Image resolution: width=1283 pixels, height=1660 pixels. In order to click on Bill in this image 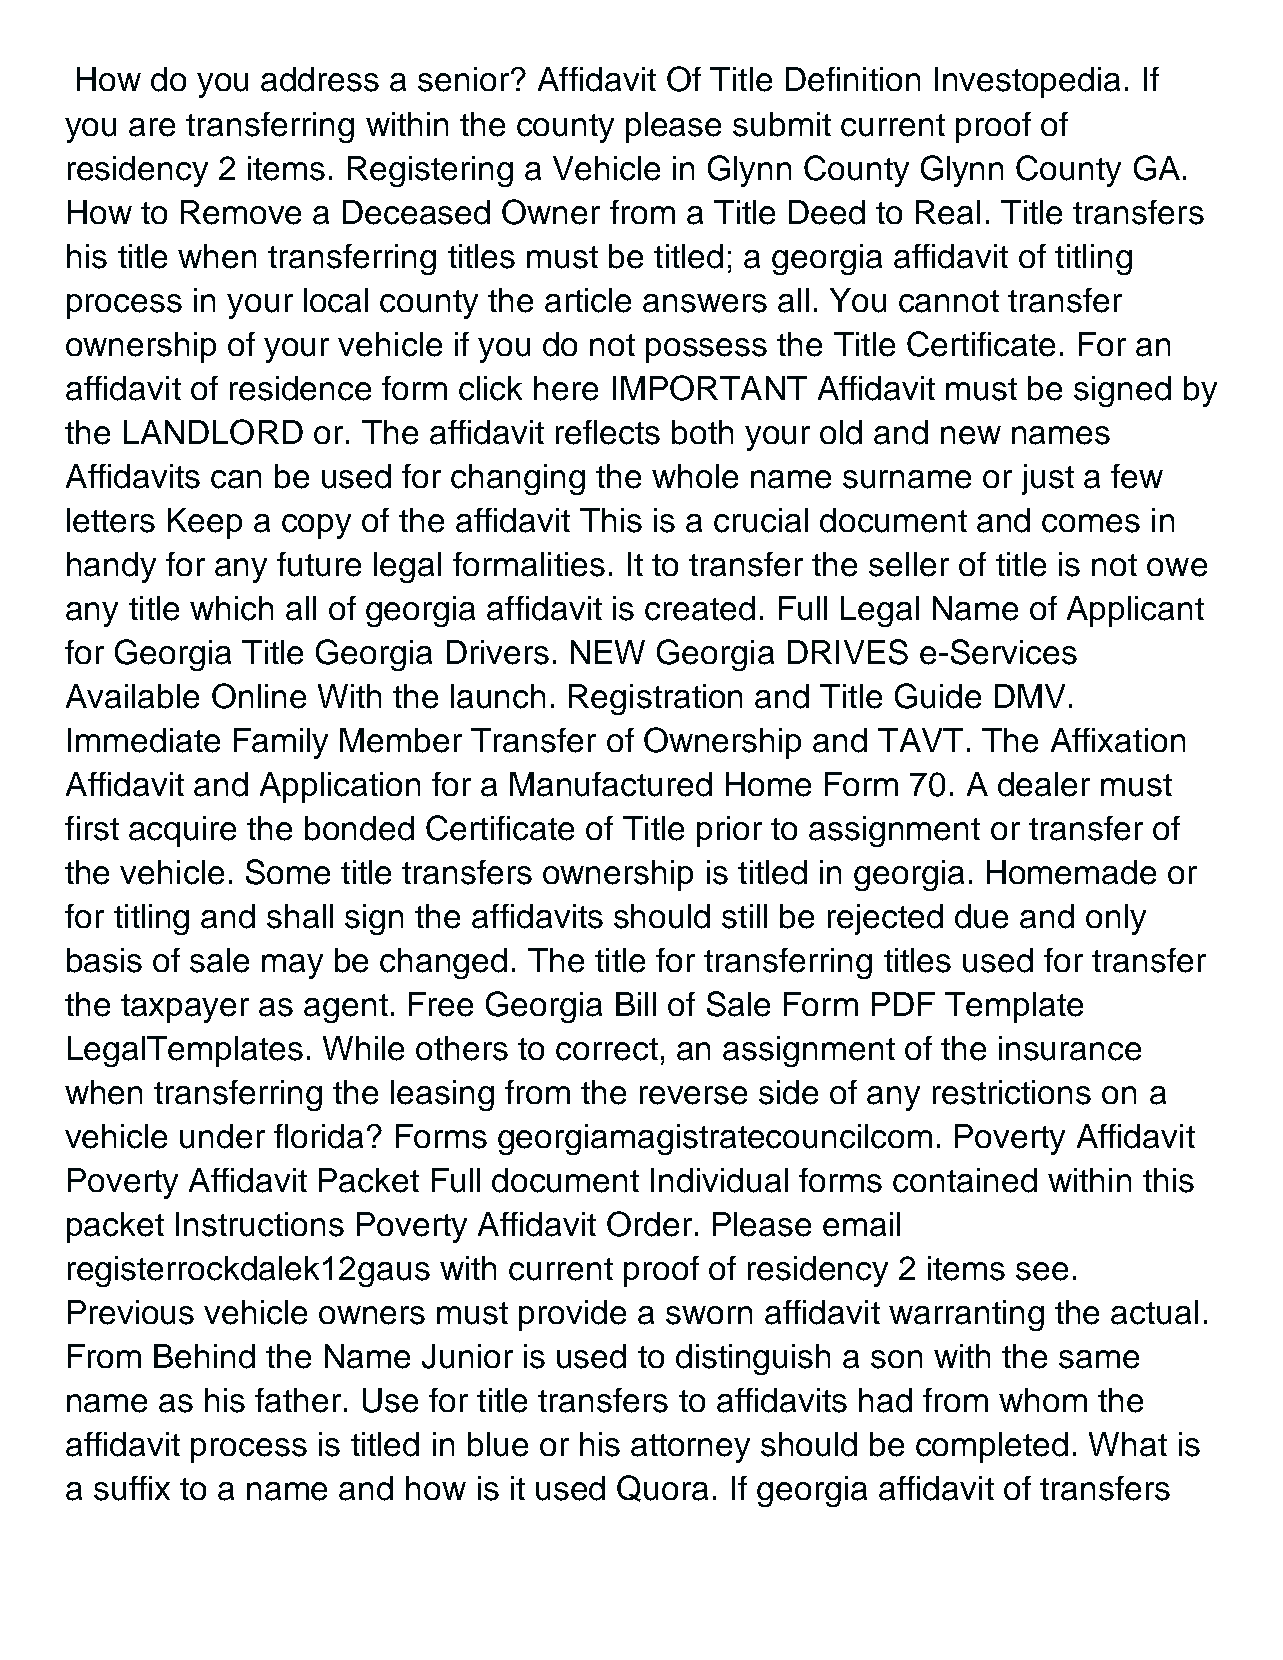, I will do `click(636, 1004)`.
